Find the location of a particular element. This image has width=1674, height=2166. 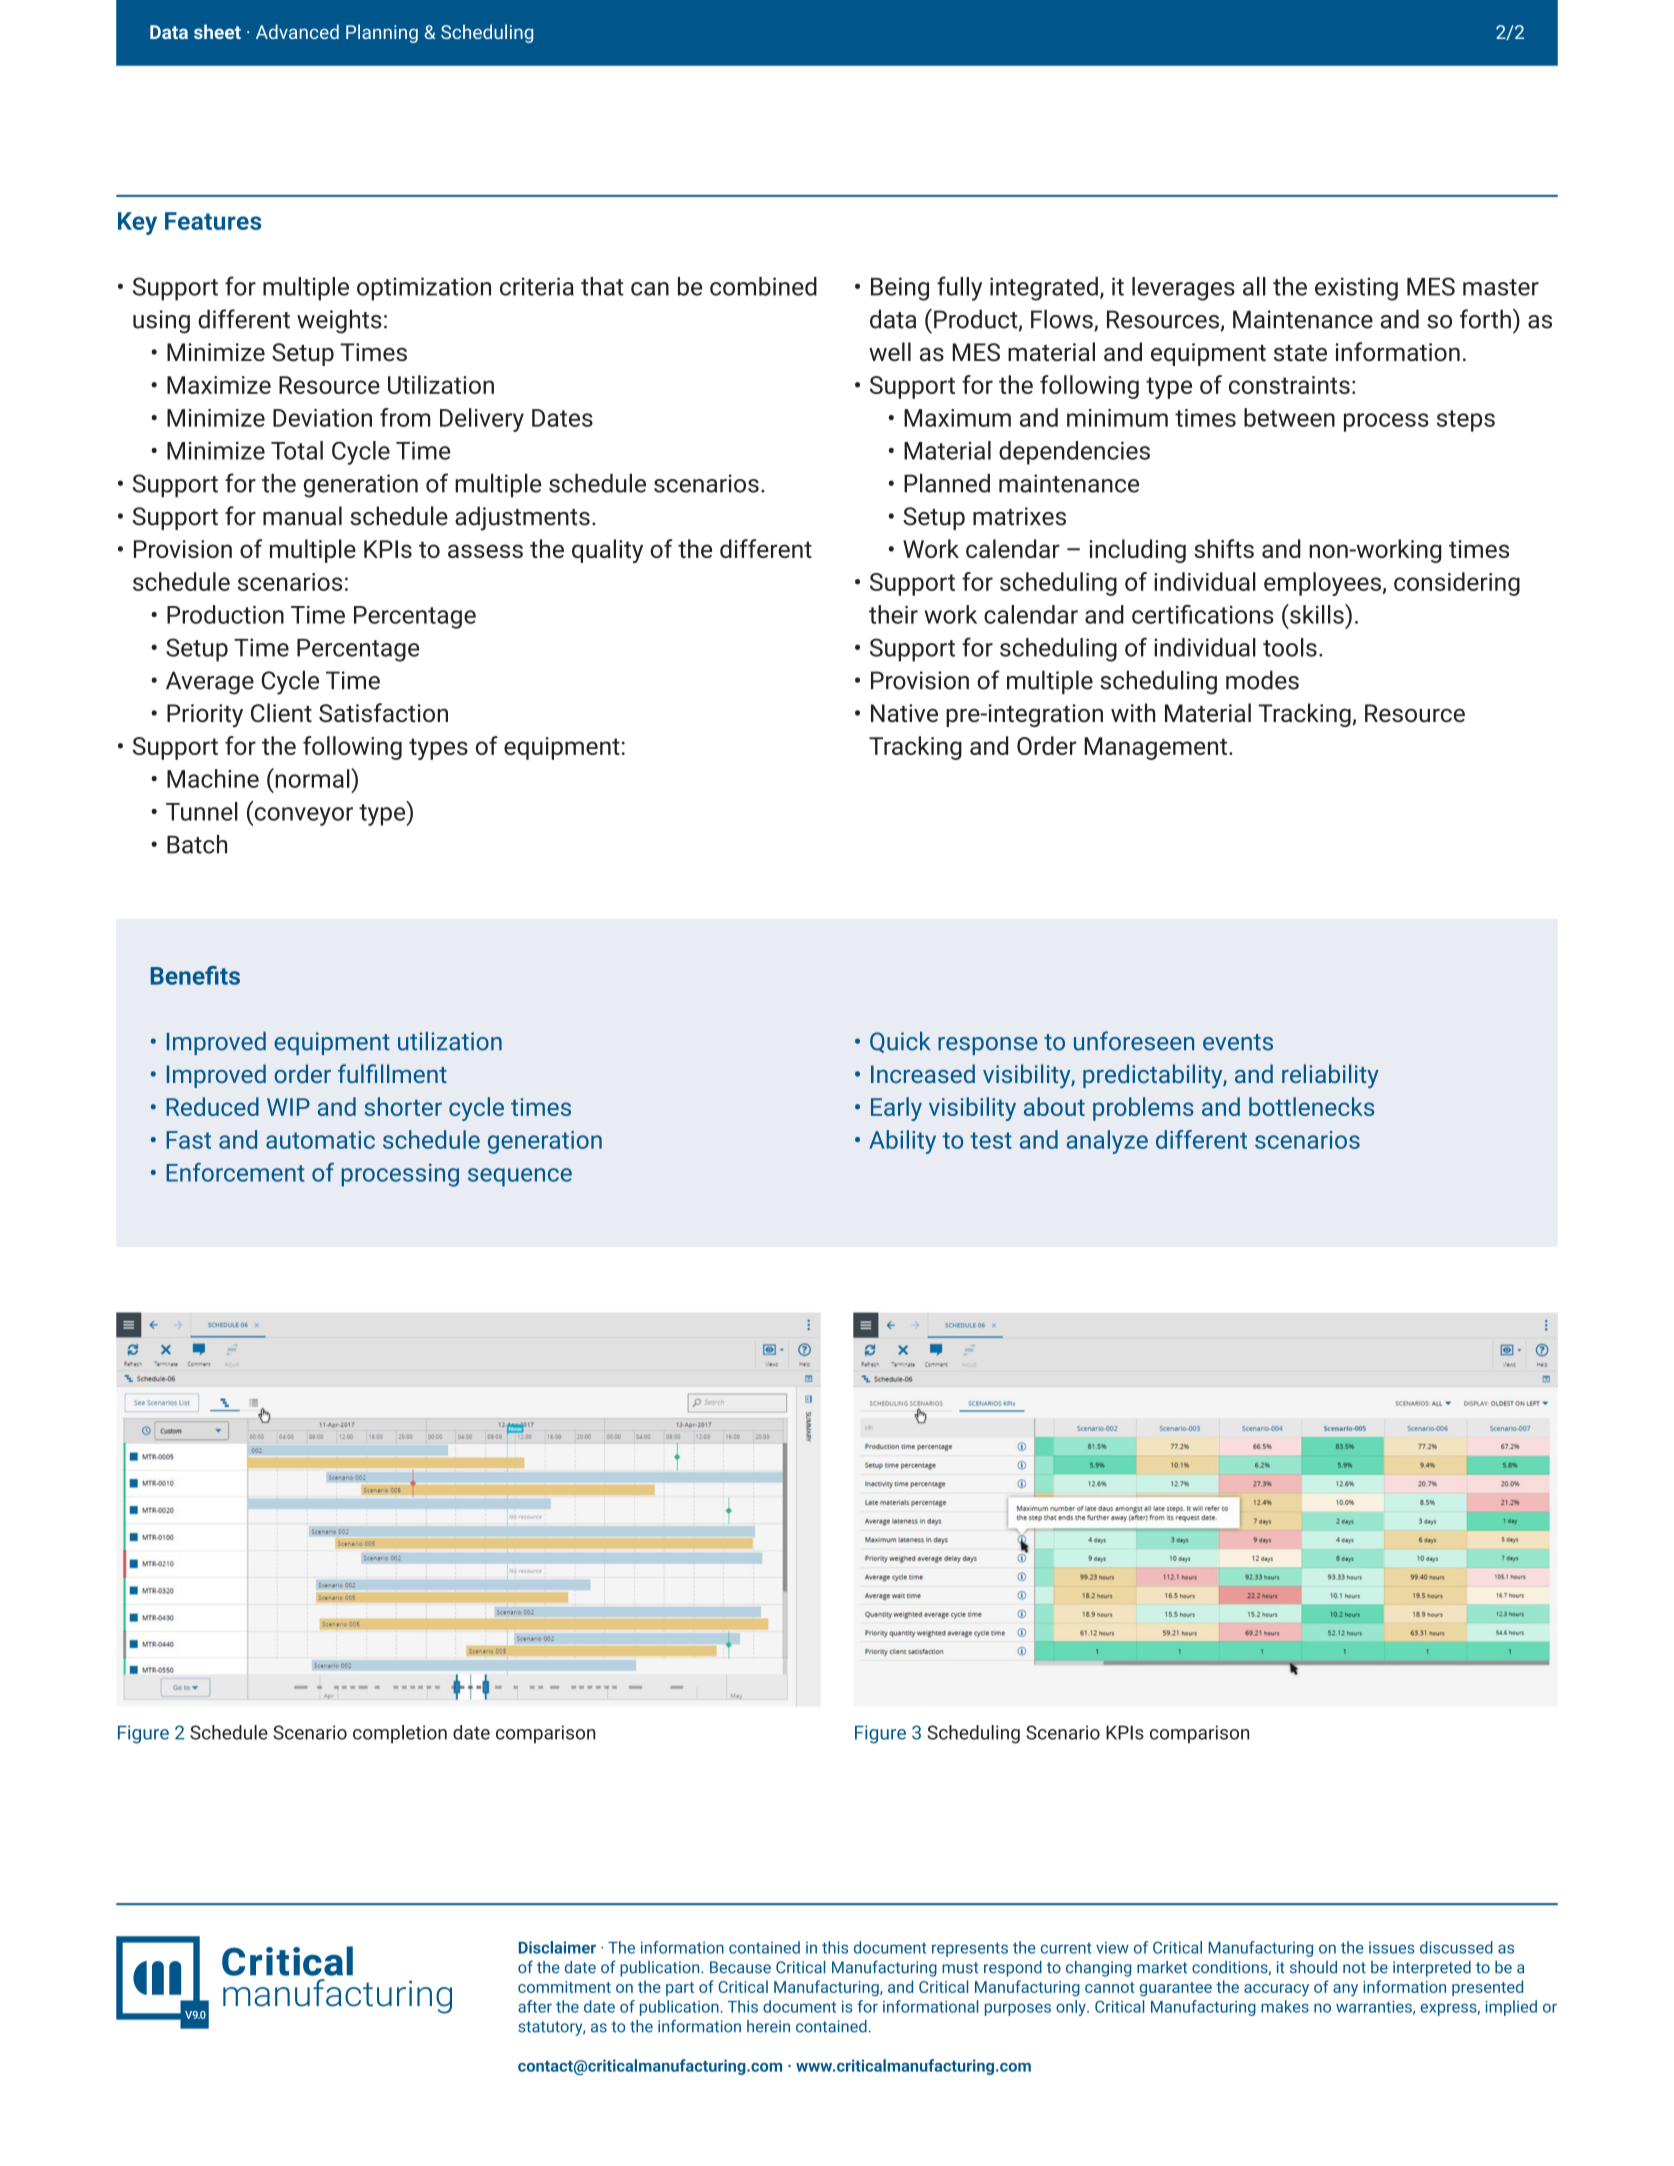

WIP is located at coordinates (288, 1107).
